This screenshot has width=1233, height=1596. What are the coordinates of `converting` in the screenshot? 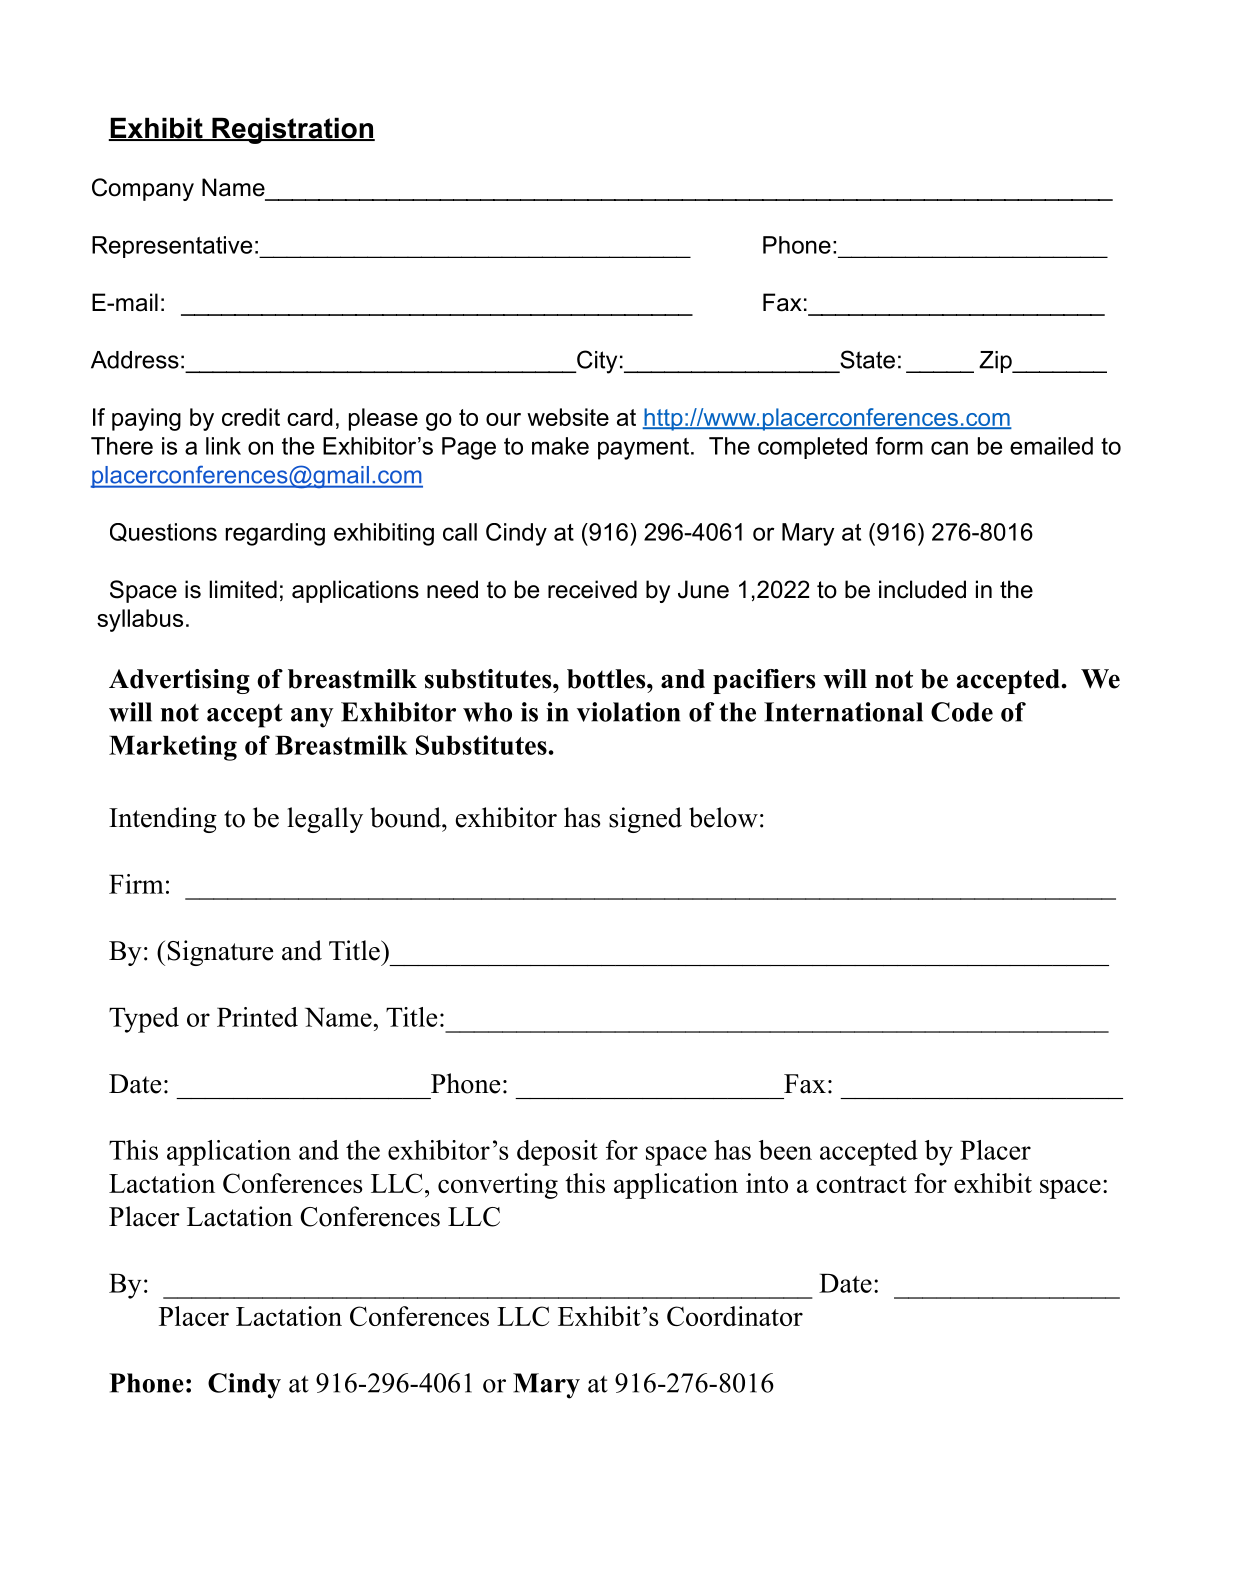 It's located at (498, 1186).
